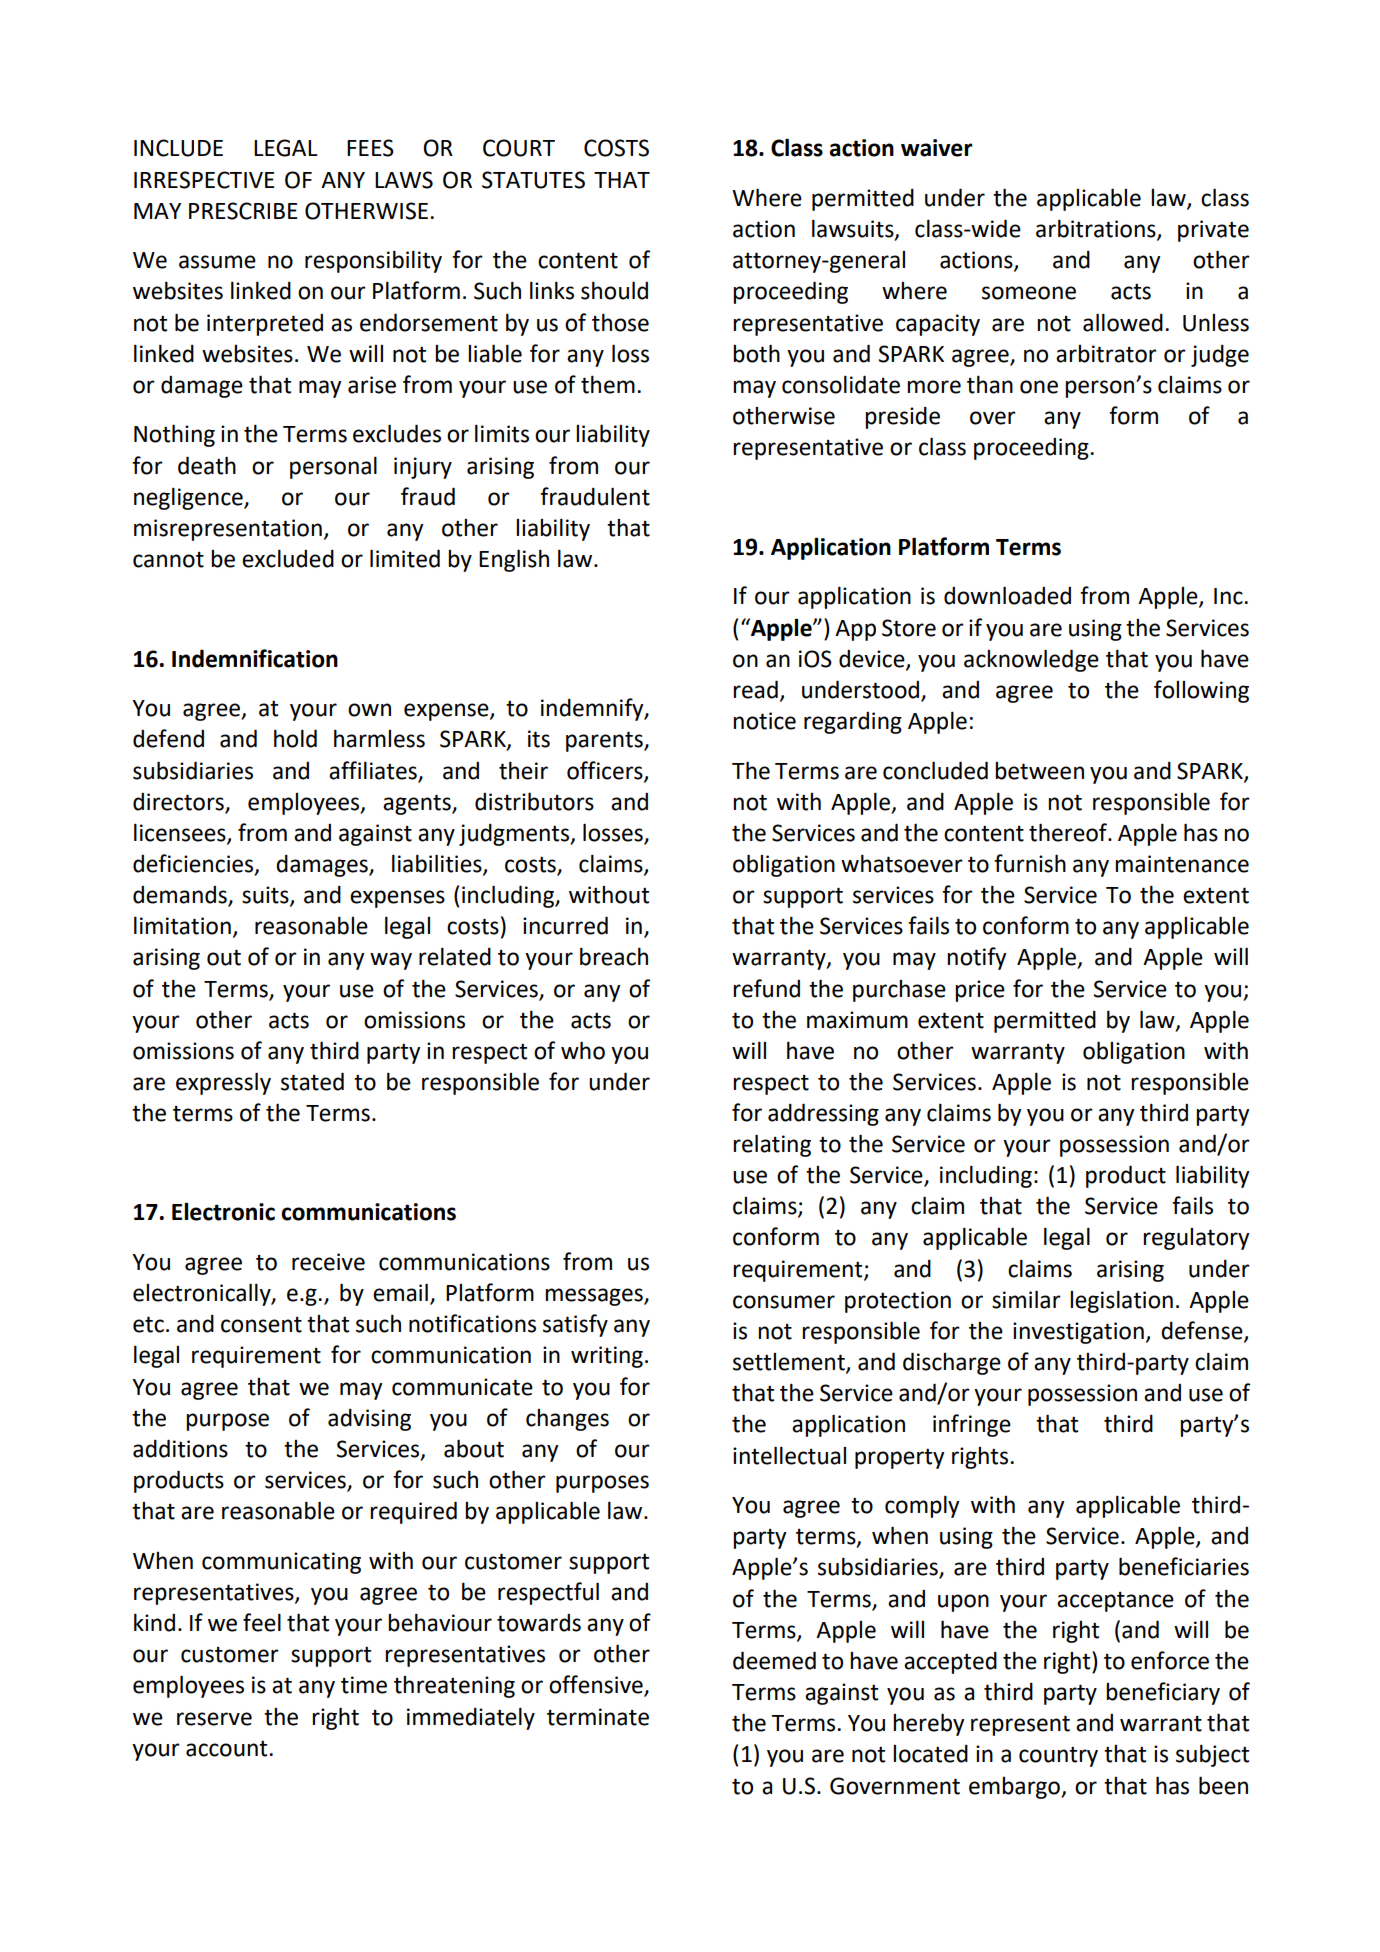 This document has width=1380, height=1952. What do you see at coordinates (772, 1145) in the document?
I see `relating` at bounding box center [772, 1145].
